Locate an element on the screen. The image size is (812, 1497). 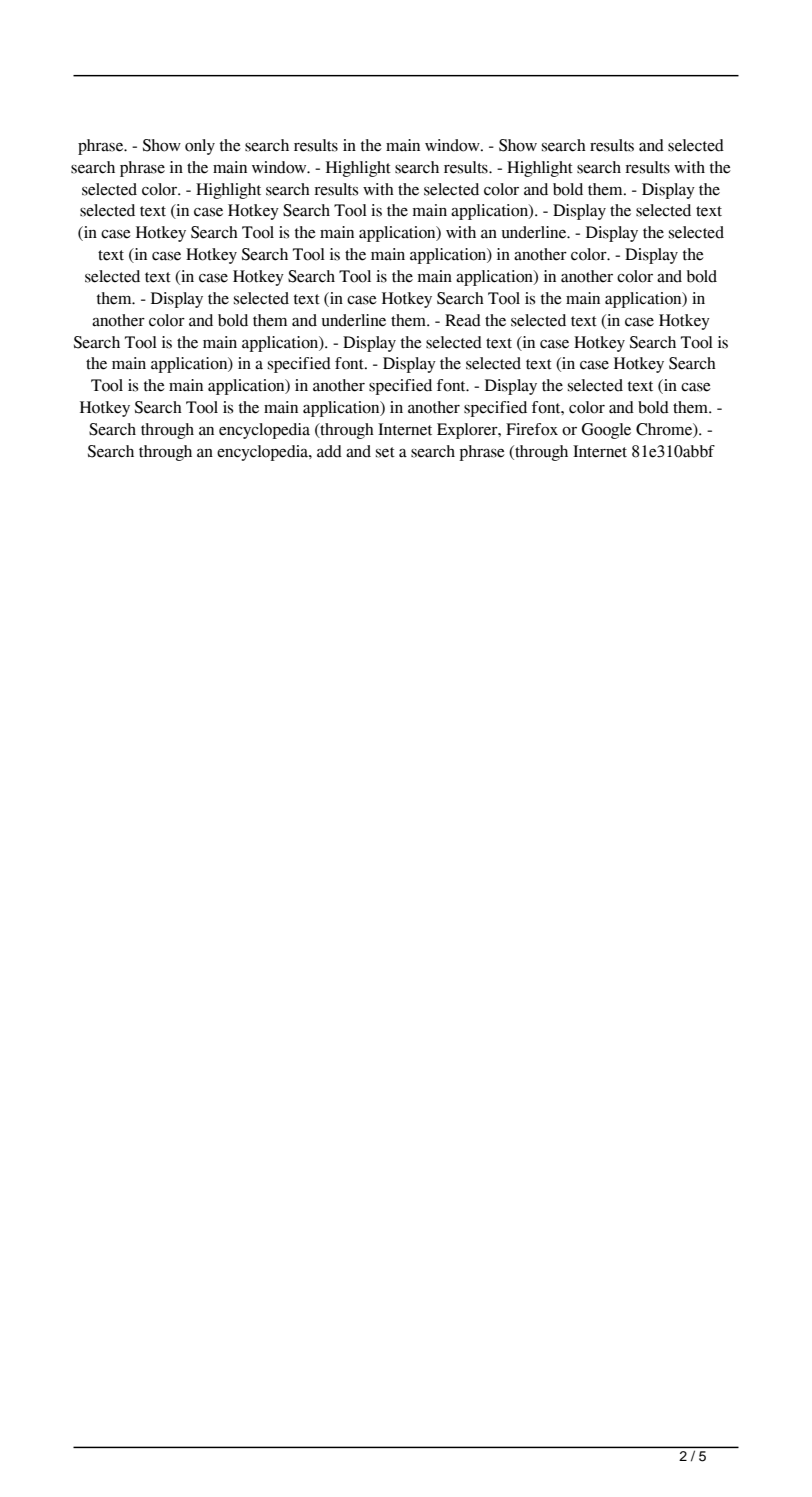
Read is located at coordinates (463, 320).
